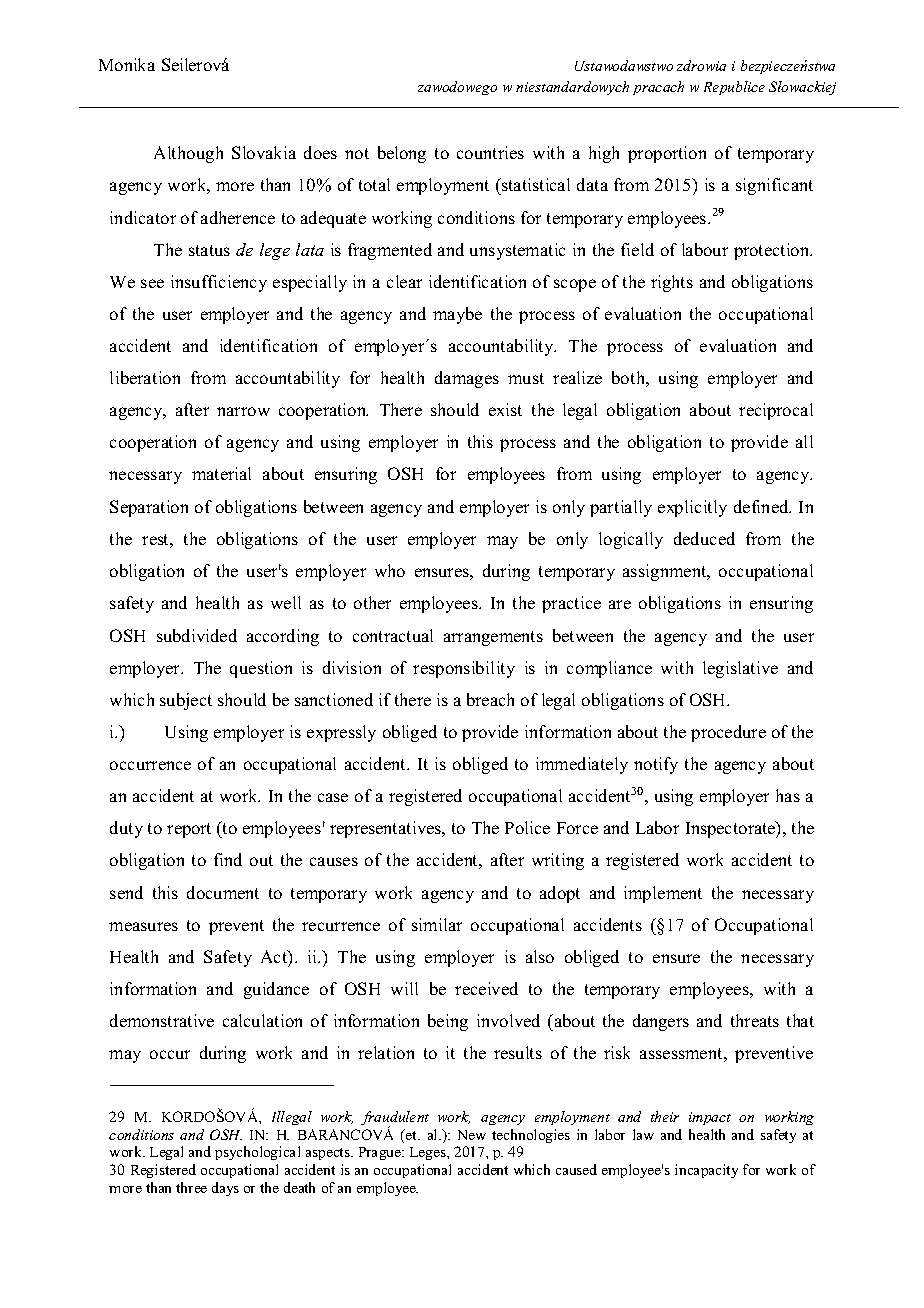 The image size is (924, 1308). I want to click on incapacity, so click(706, 1171).
